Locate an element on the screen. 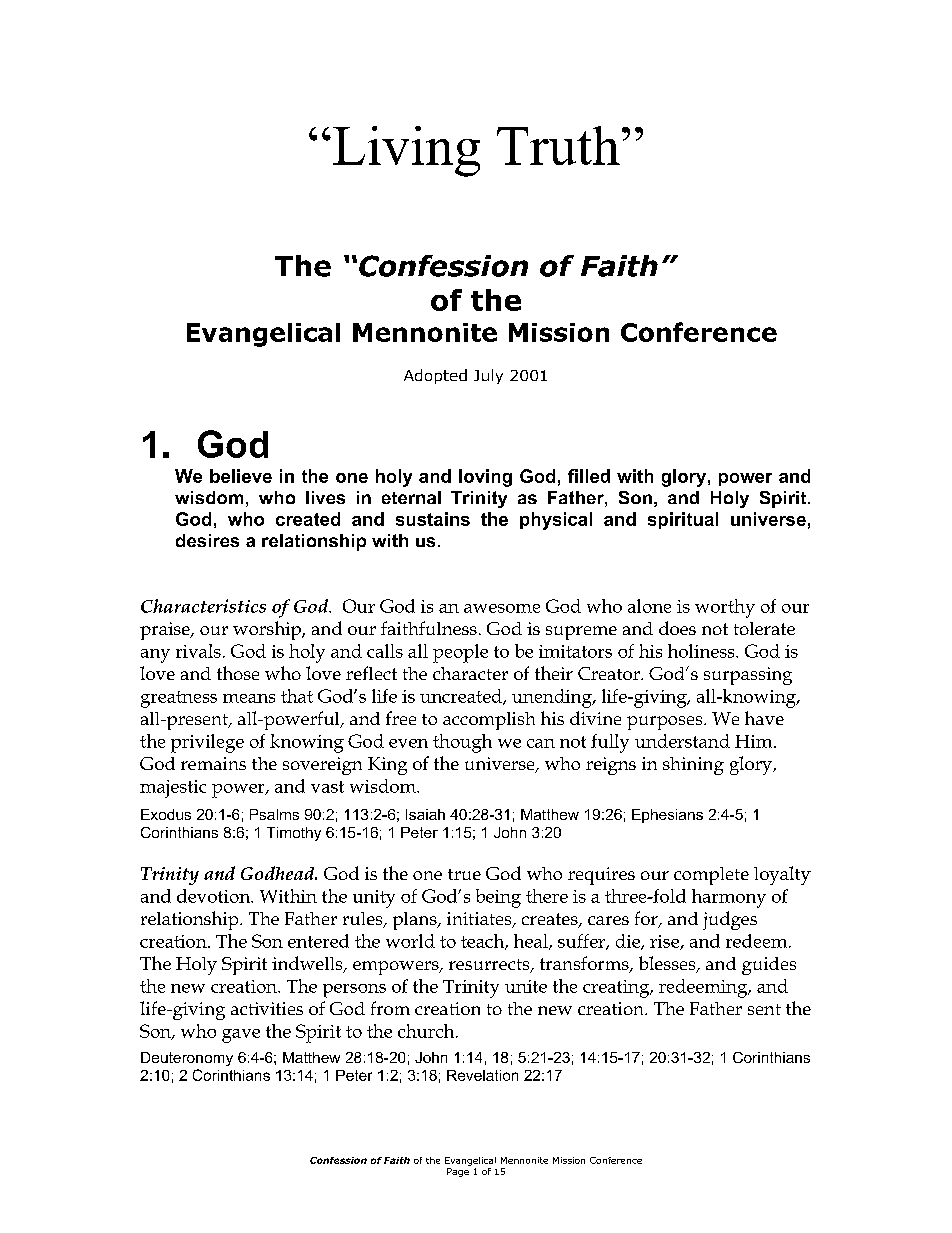 The height and width of the screenshot is (1233, 952). Living is located at coordinates (406, 151).
